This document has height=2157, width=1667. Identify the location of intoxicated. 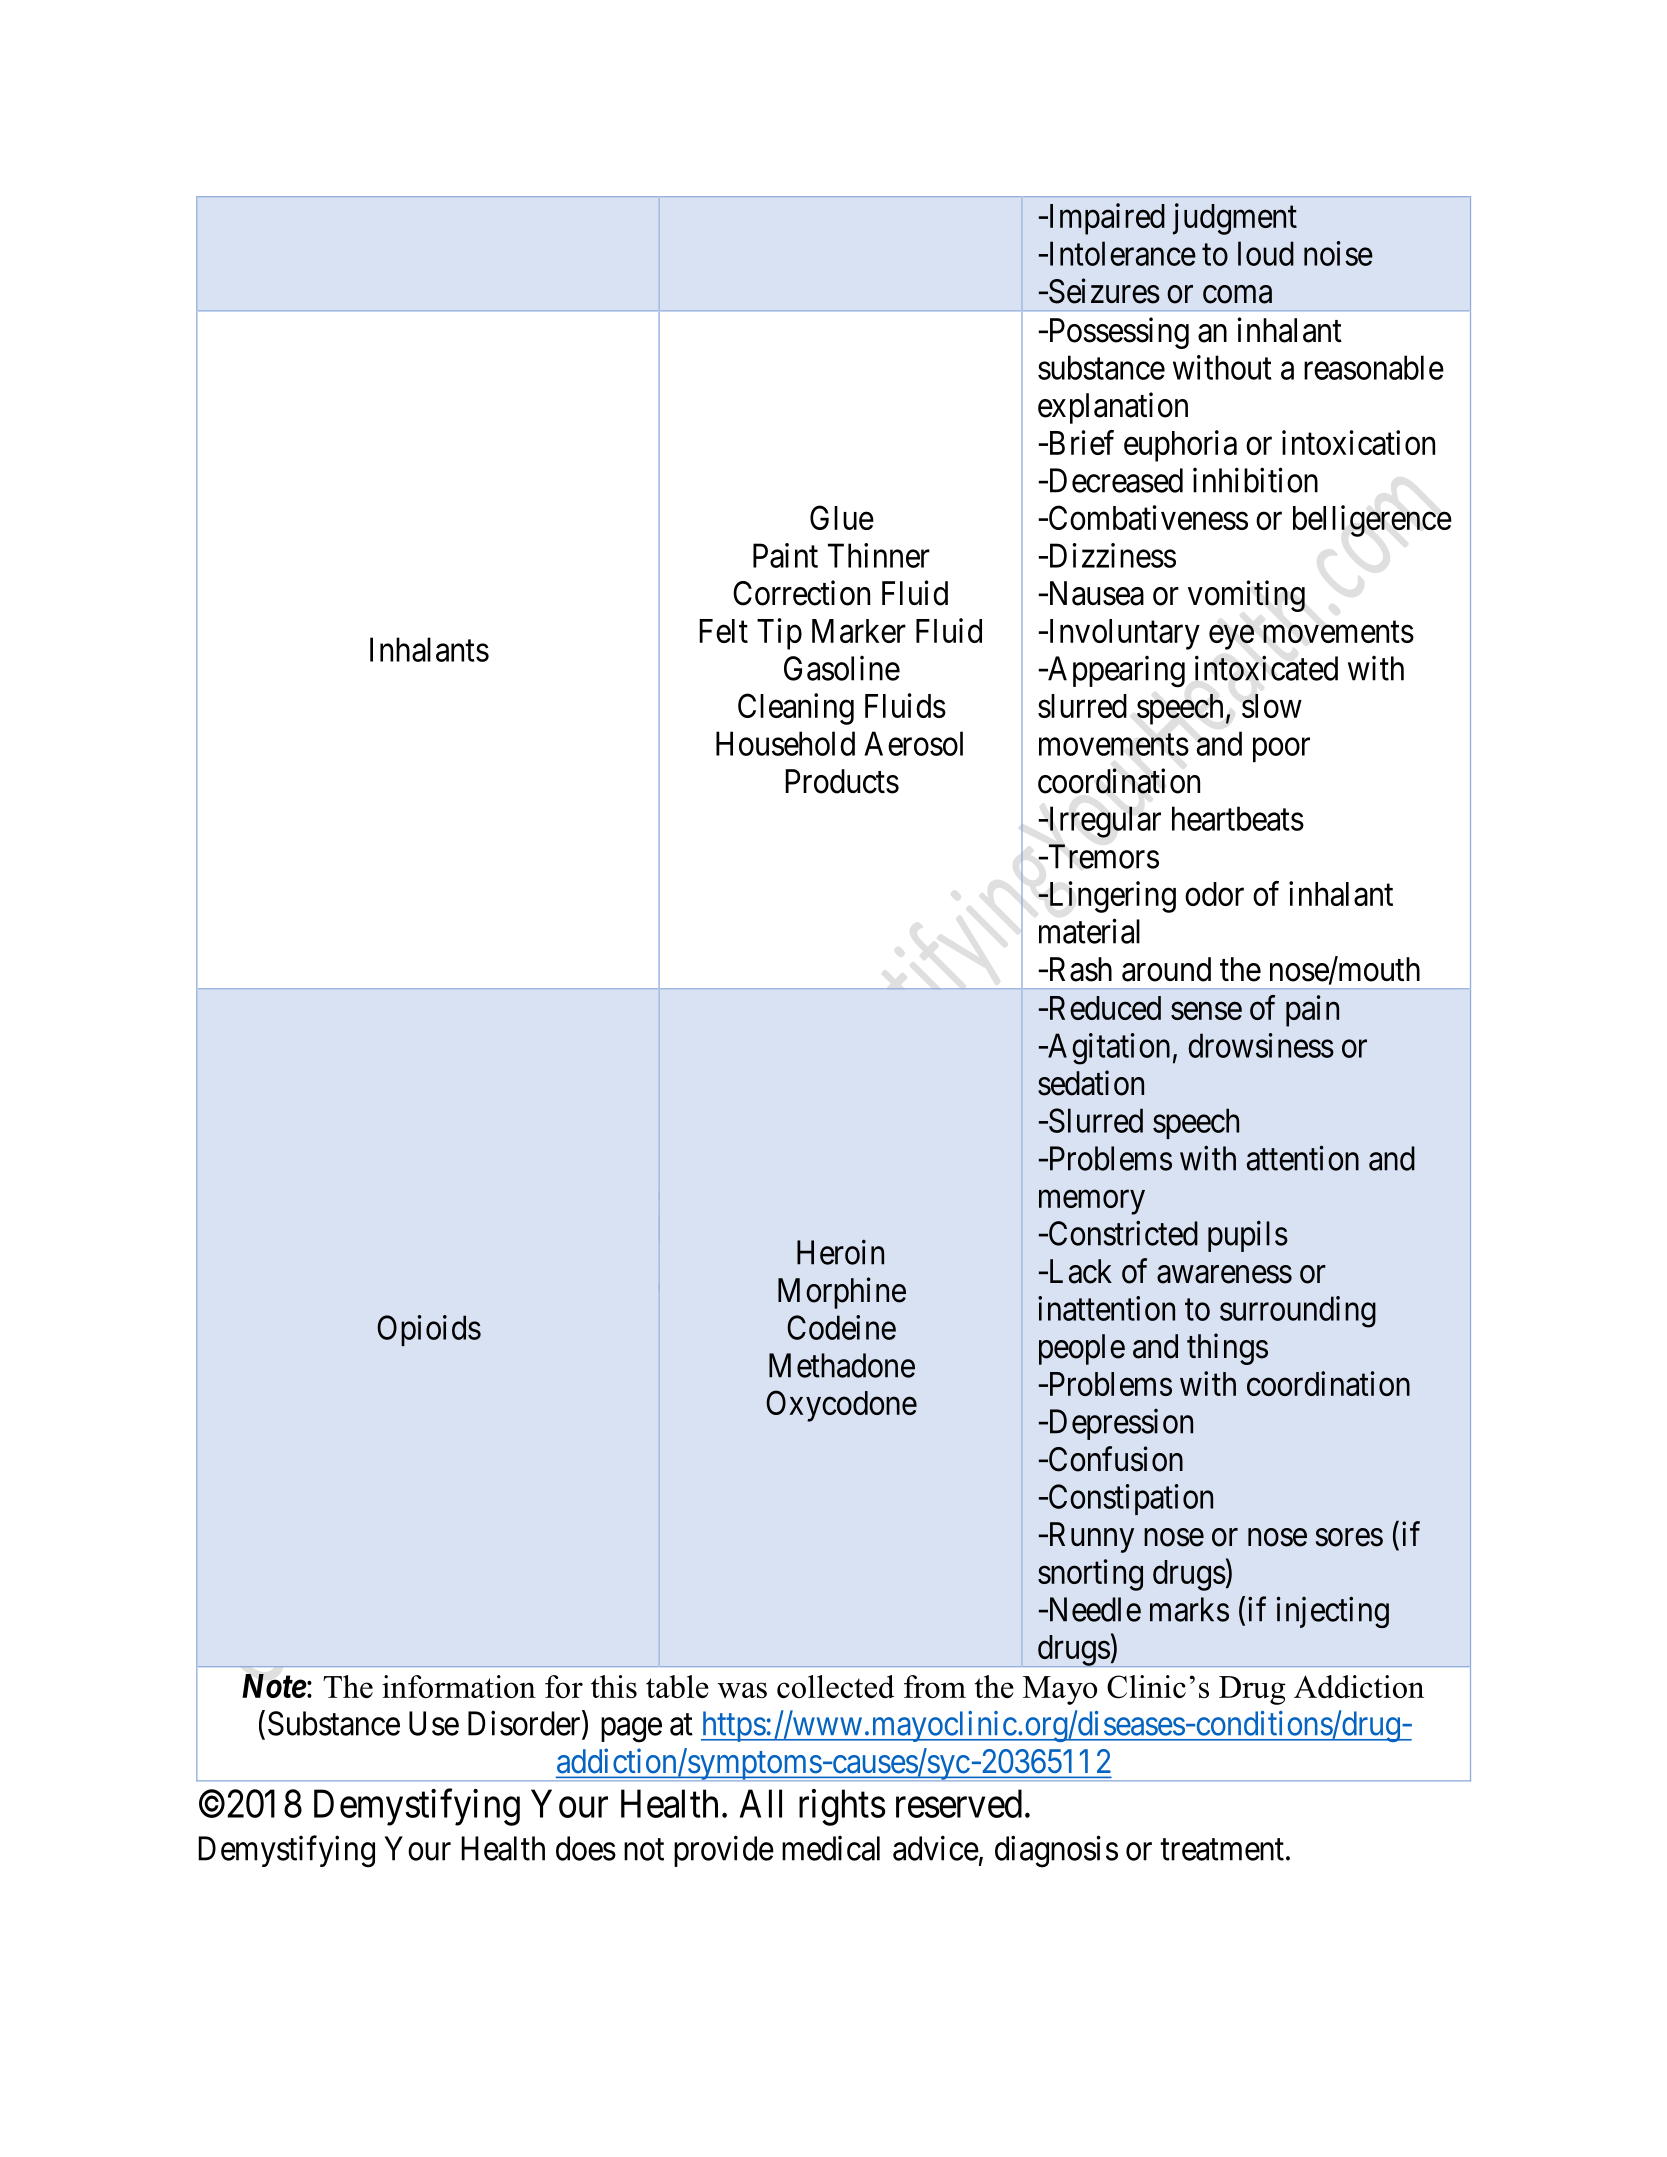
(1266, 668).
